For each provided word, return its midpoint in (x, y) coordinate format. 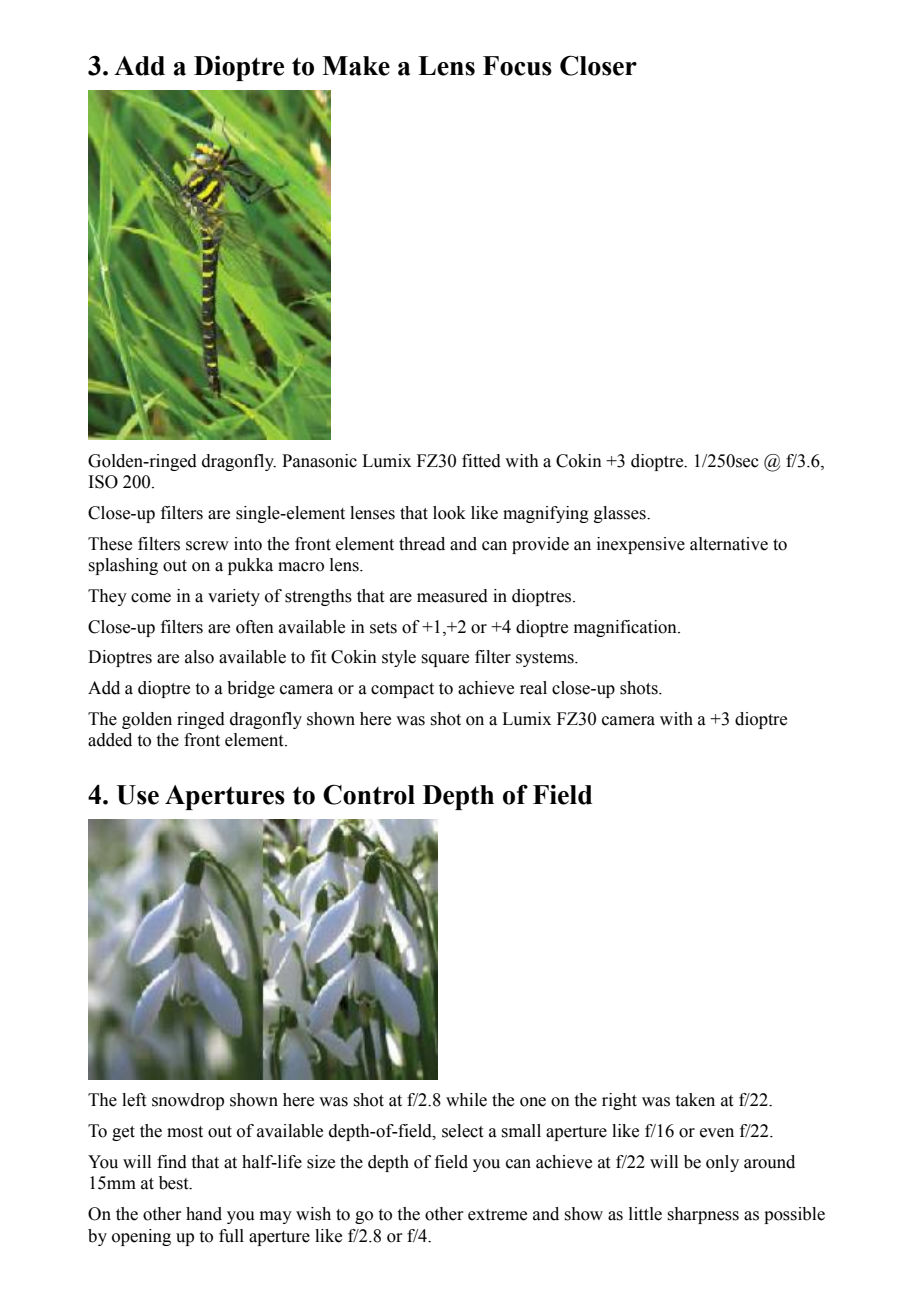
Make (356, 66)
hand (204, 1214)
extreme (497, 1215)
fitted (481, 461)
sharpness (703, 1215)
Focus (517, 66)
